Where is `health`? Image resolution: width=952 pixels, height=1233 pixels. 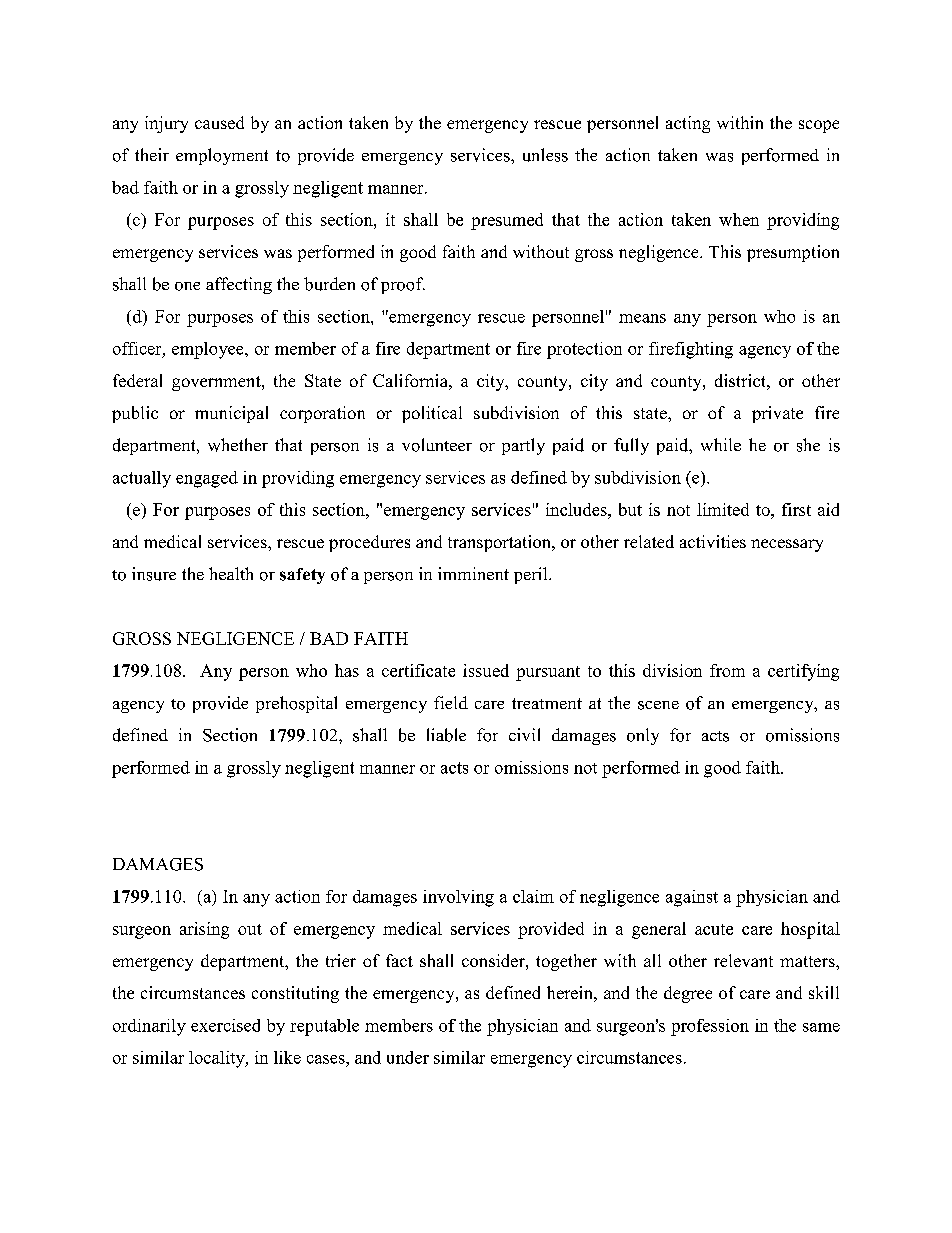 health is located at coordinates (231, 573).
